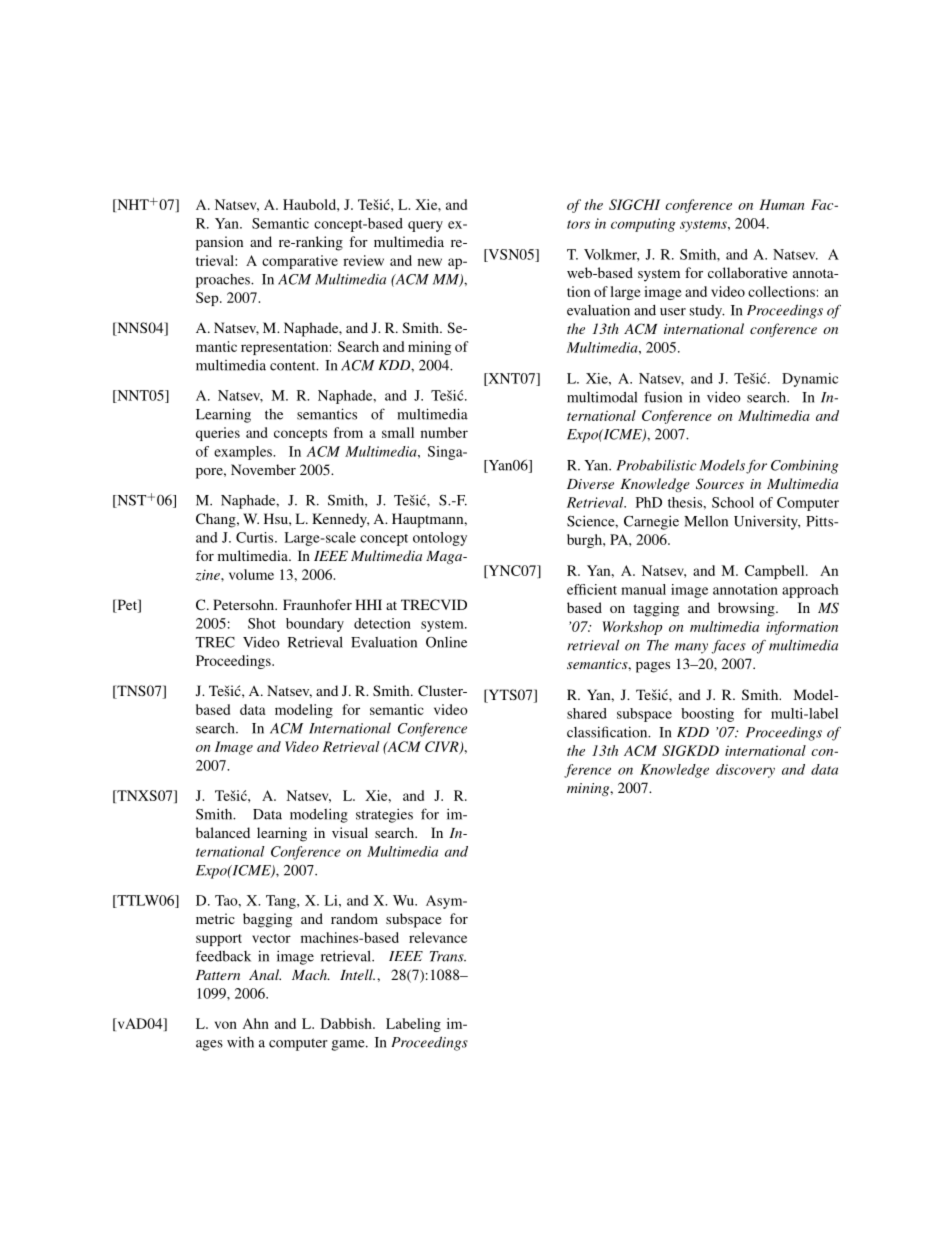  What do you see at coordinates (256, 537) in the document?
I see `Curtis` at bounding box center [256, 537].
